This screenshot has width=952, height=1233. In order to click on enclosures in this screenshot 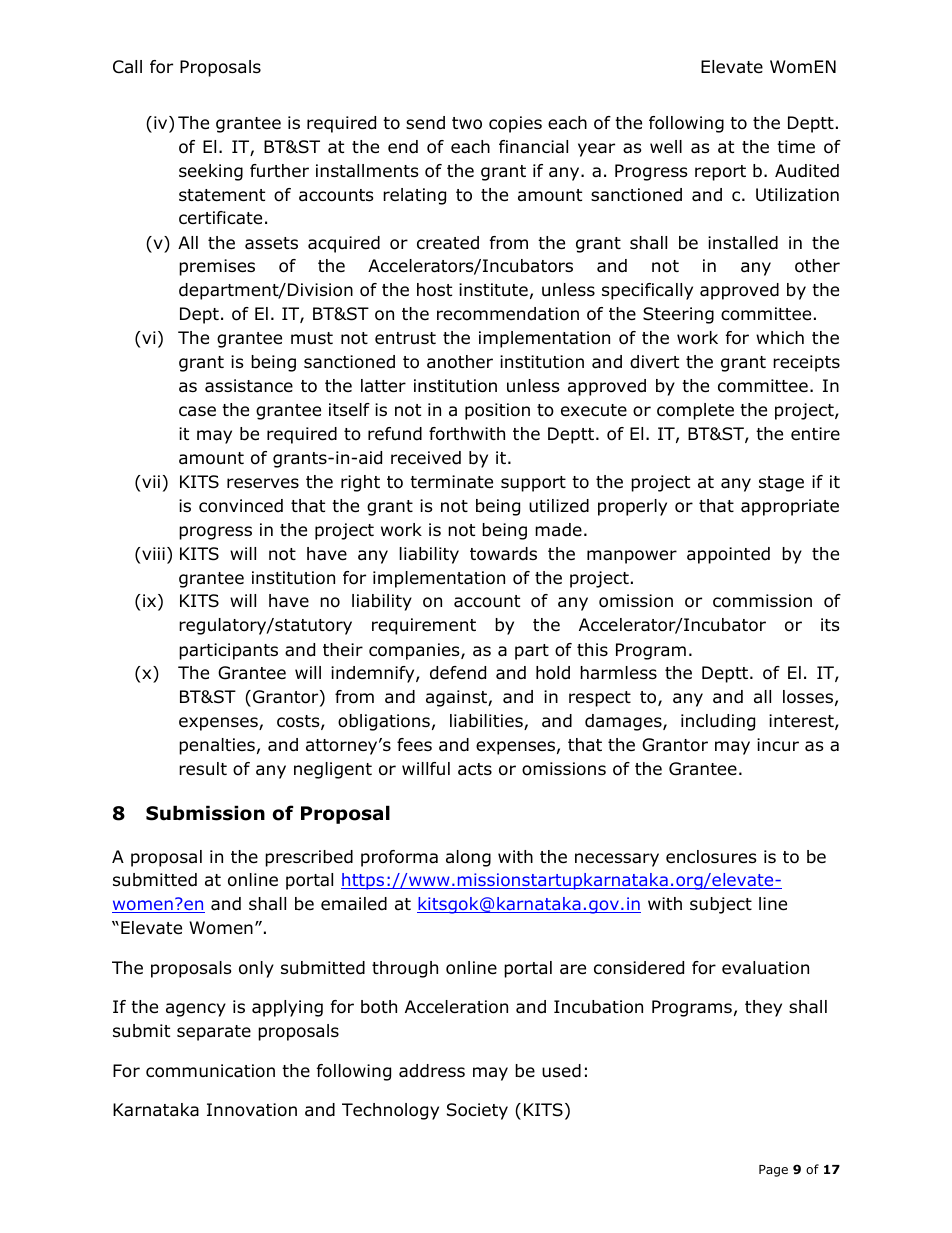, I will do `click(711, 857)`.
